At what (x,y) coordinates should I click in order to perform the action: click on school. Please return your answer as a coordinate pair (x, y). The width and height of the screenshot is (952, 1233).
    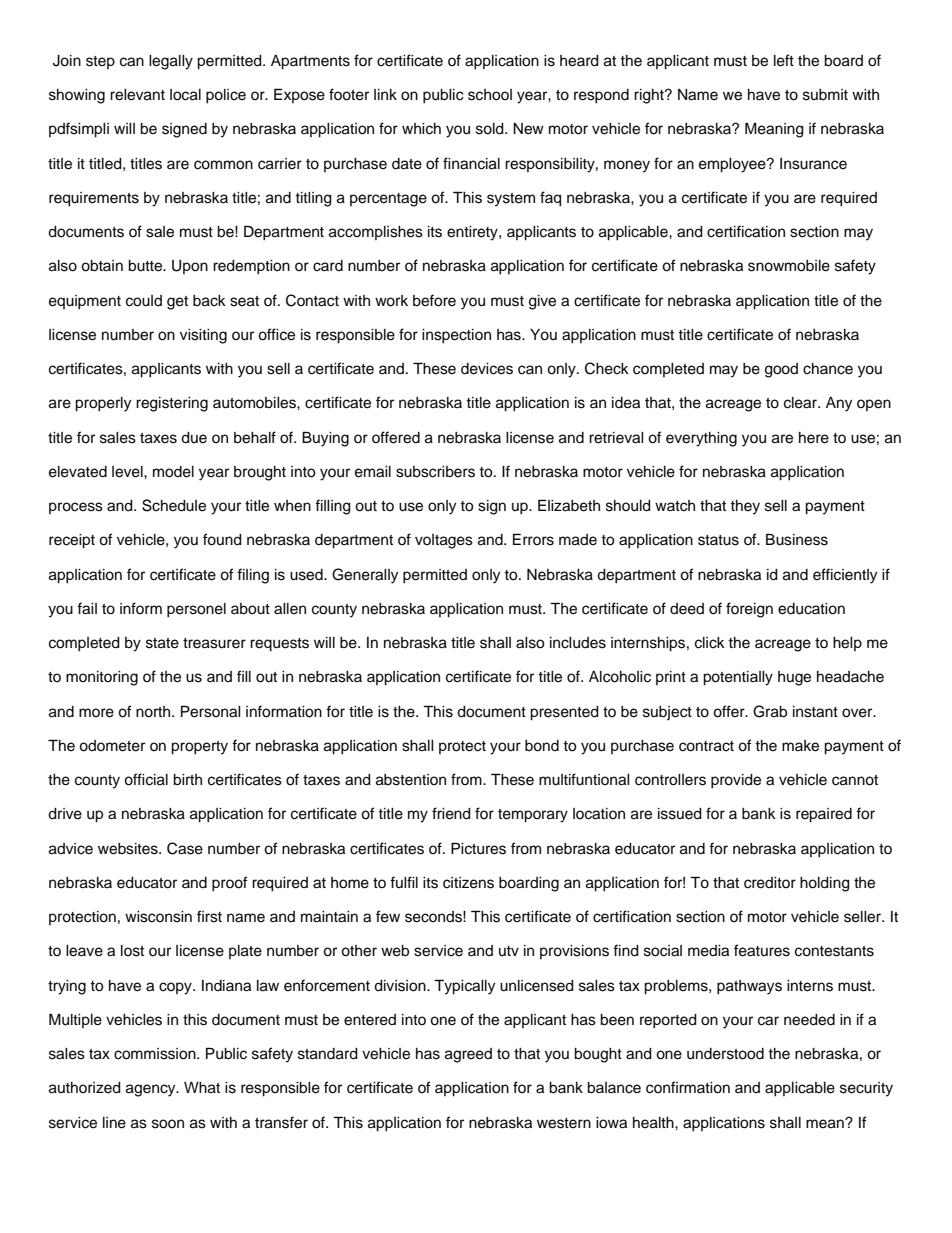
    Looking at the image, I should click on (490, 95).
